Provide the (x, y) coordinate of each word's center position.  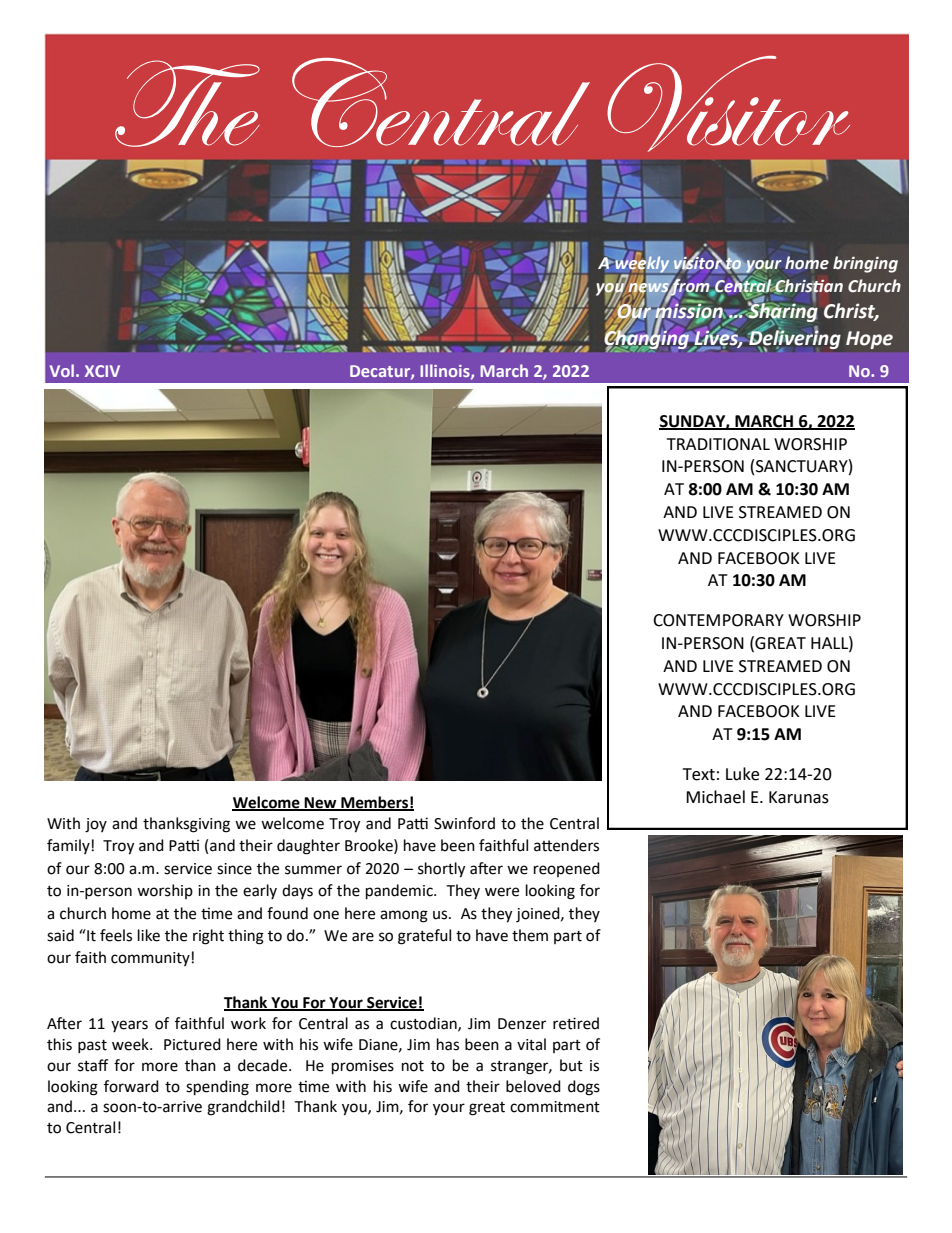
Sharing (782, 313)
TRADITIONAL (718, 444)
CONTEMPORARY (718, 620)
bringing (865, 264)
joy (96, 825)
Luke (742, 774)
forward (131, 1086)
